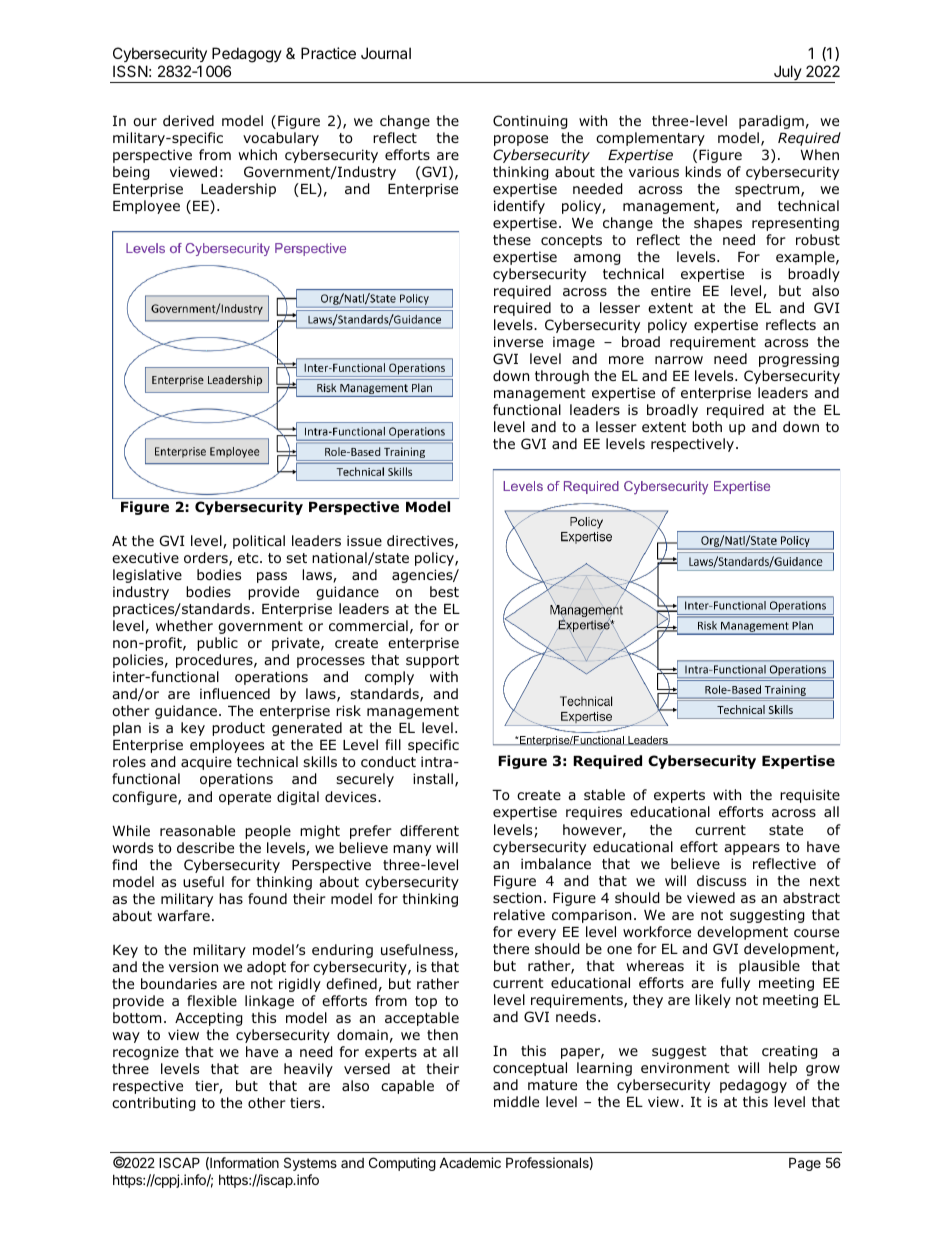  What do you see at coordinates (799, 360) in the screenshot?
I see `progressing` at bounding box center [799, 360].
